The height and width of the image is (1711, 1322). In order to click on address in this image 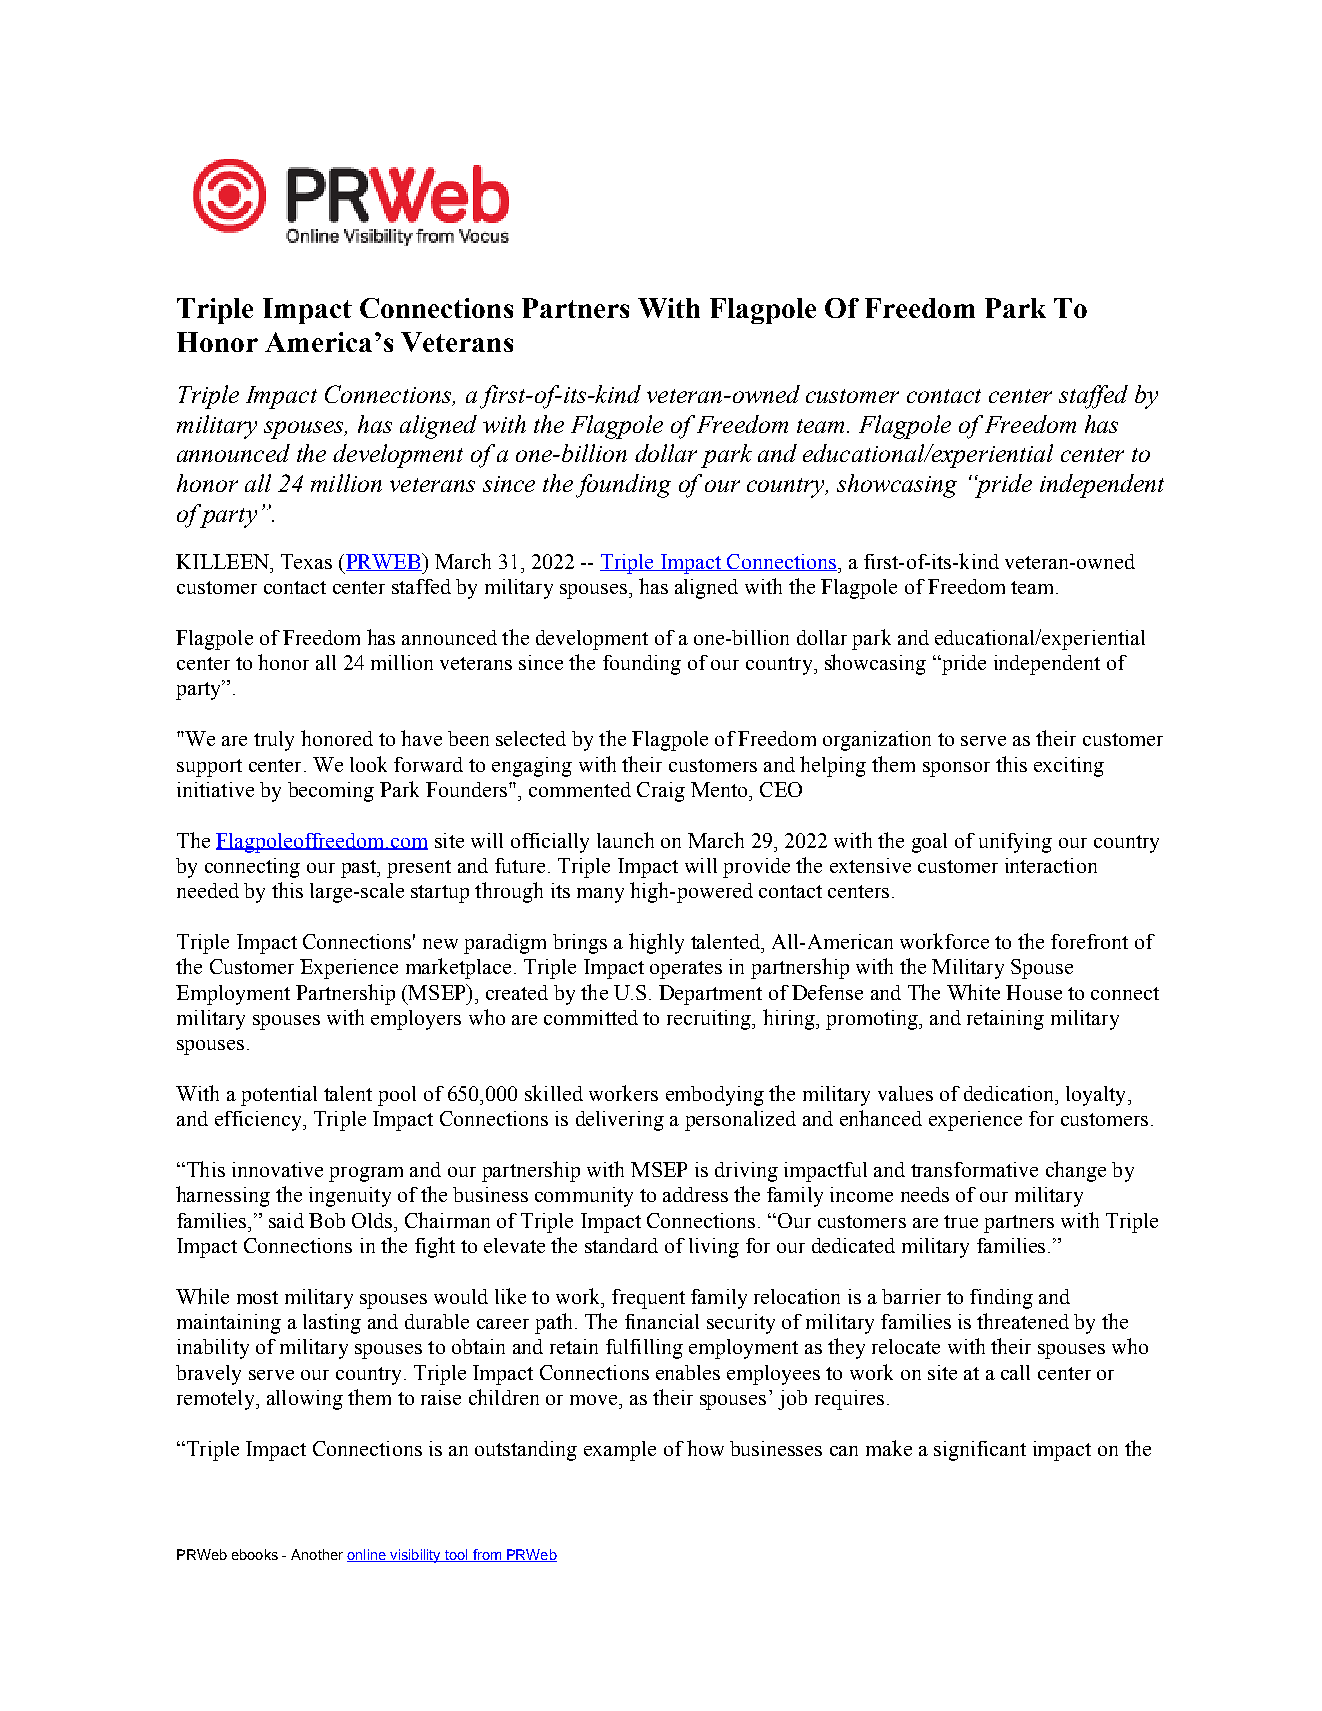, I will do `click(695, 1194)`.
